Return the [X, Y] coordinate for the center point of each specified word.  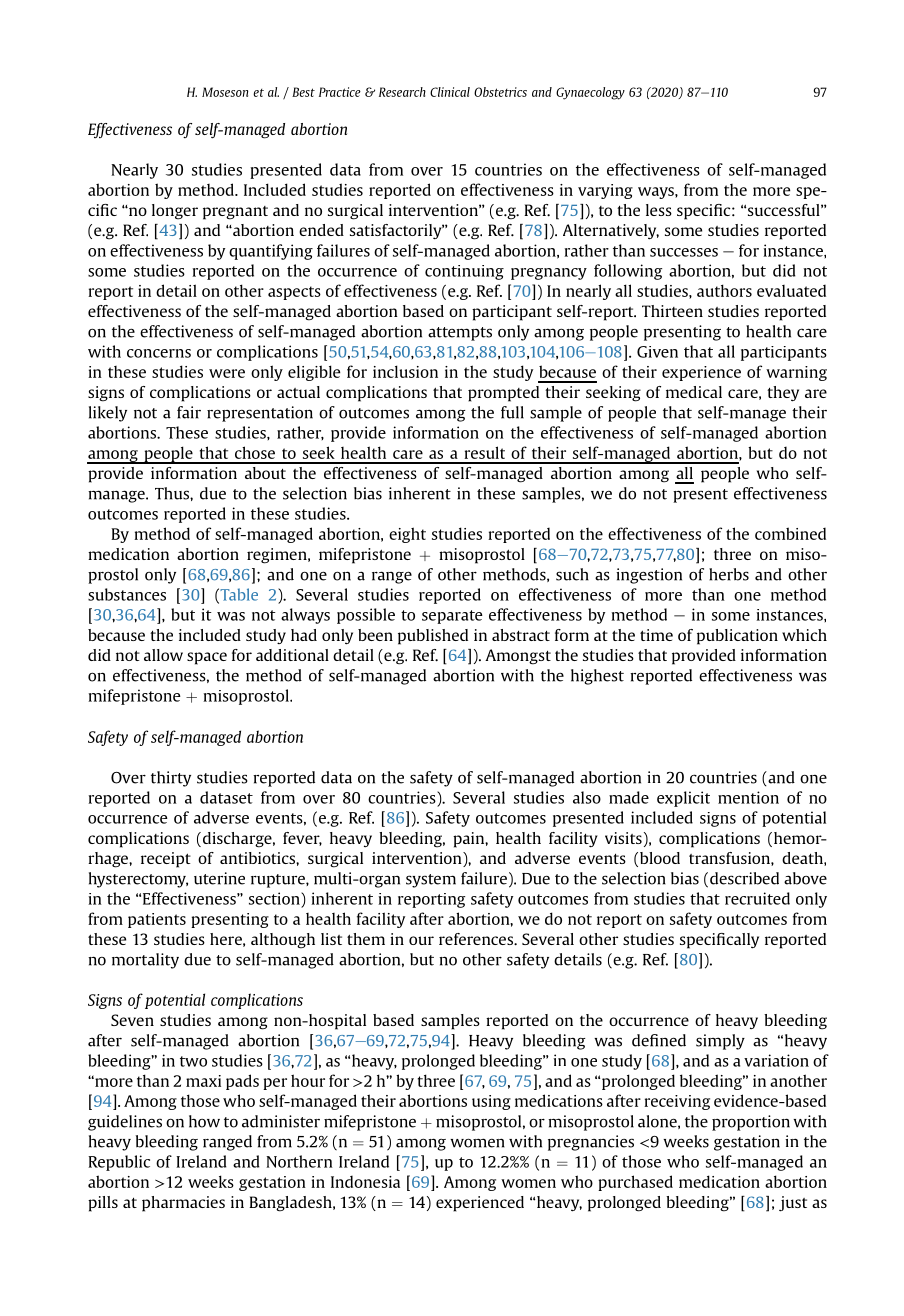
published [433, 637]
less [659, 210]
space [207, 658]
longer [175, 212]
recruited [757, 898]
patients [157, 920]
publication [737, 637]
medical [694, 392]
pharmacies [183, 1204]
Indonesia [365, 1181]
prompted [503, 394]
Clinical [450, 92]
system [431, 881]
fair [189, 412]
